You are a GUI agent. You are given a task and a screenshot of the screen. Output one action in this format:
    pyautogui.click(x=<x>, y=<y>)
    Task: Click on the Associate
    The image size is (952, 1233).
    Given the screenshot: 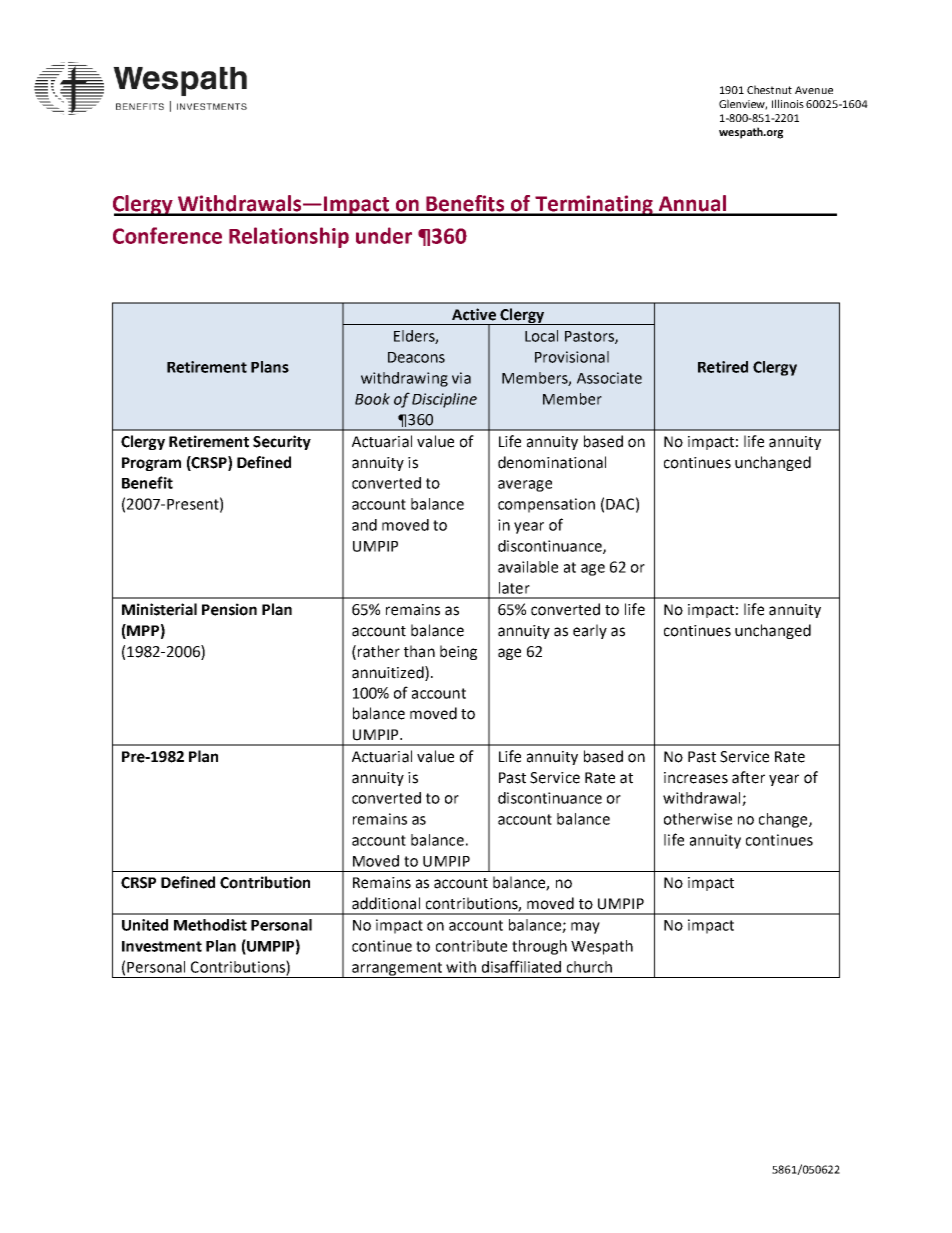 What is the action you would take?
    pyautogui.click(x=609, y=378)
